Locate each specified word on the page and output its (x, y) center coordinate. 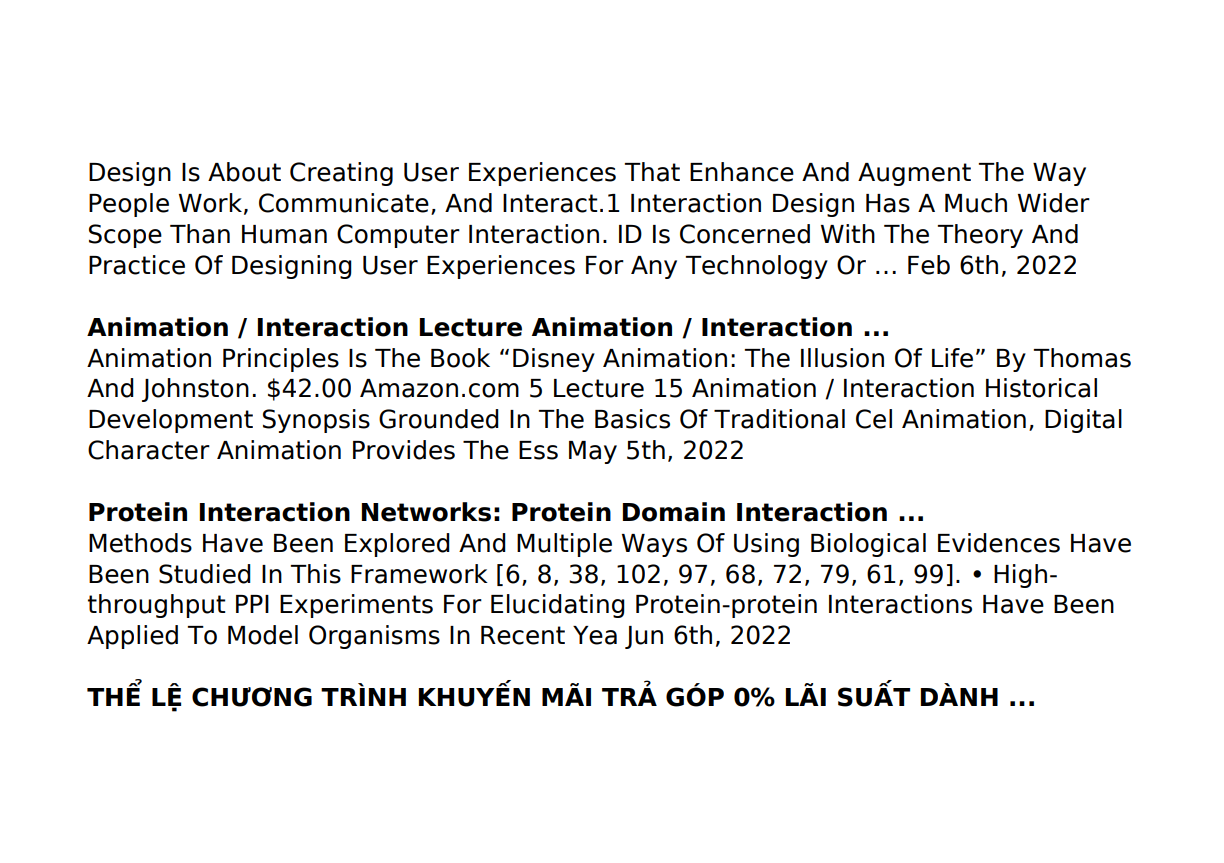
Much (976, 203)
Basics (632, 419)
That (652, 172)
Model (263, 635)
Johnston (195, 390)
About (244, 172)
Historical (1041, 388)
